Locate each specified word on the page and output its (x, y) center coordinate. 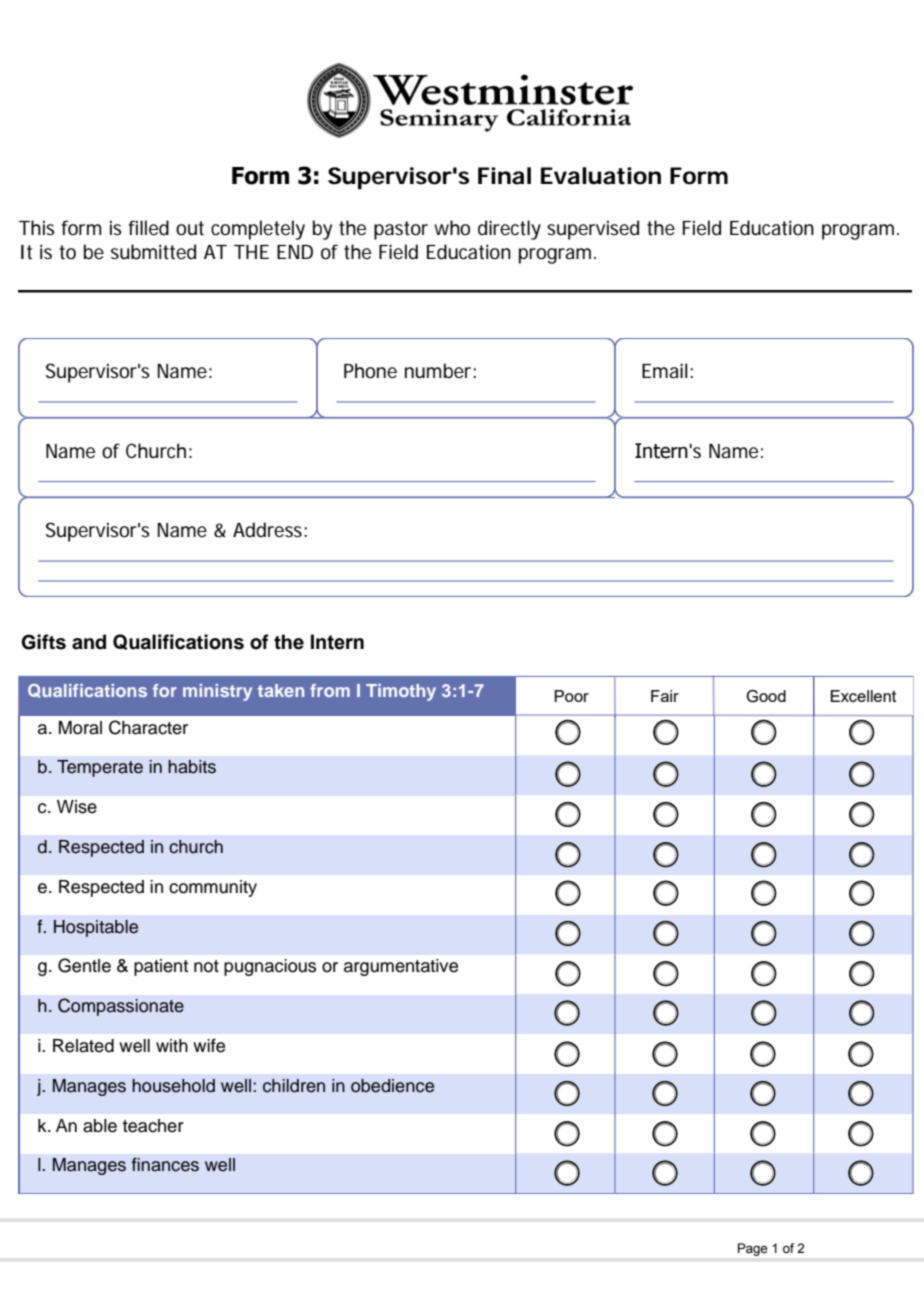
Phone (370, 371)
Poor (571, 696)
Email (665, 370)
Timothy (401, 692)
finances (165, 1164)
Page (752, 1249)
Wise (77, 807)
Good (766, 696)
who (452, 228)
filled (149, 228)
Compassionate (121, 1007)
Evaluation (601, 176)
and (89, 642)
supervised (593, 230)
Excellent (863, 696)
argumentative (401, 967)
